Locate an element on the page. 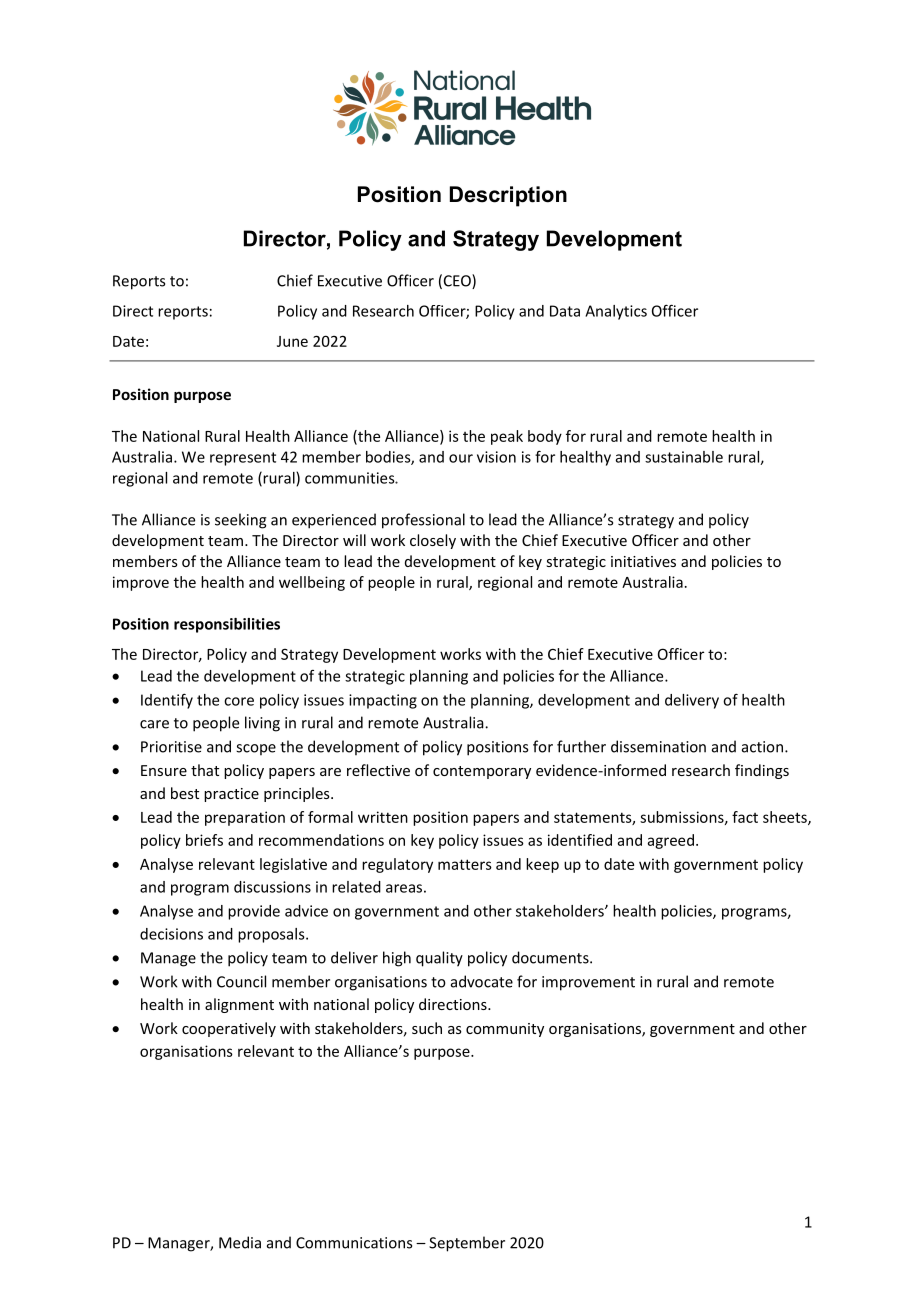 This document has height=1308, width=924. June is located at coordinates (292, 341).
